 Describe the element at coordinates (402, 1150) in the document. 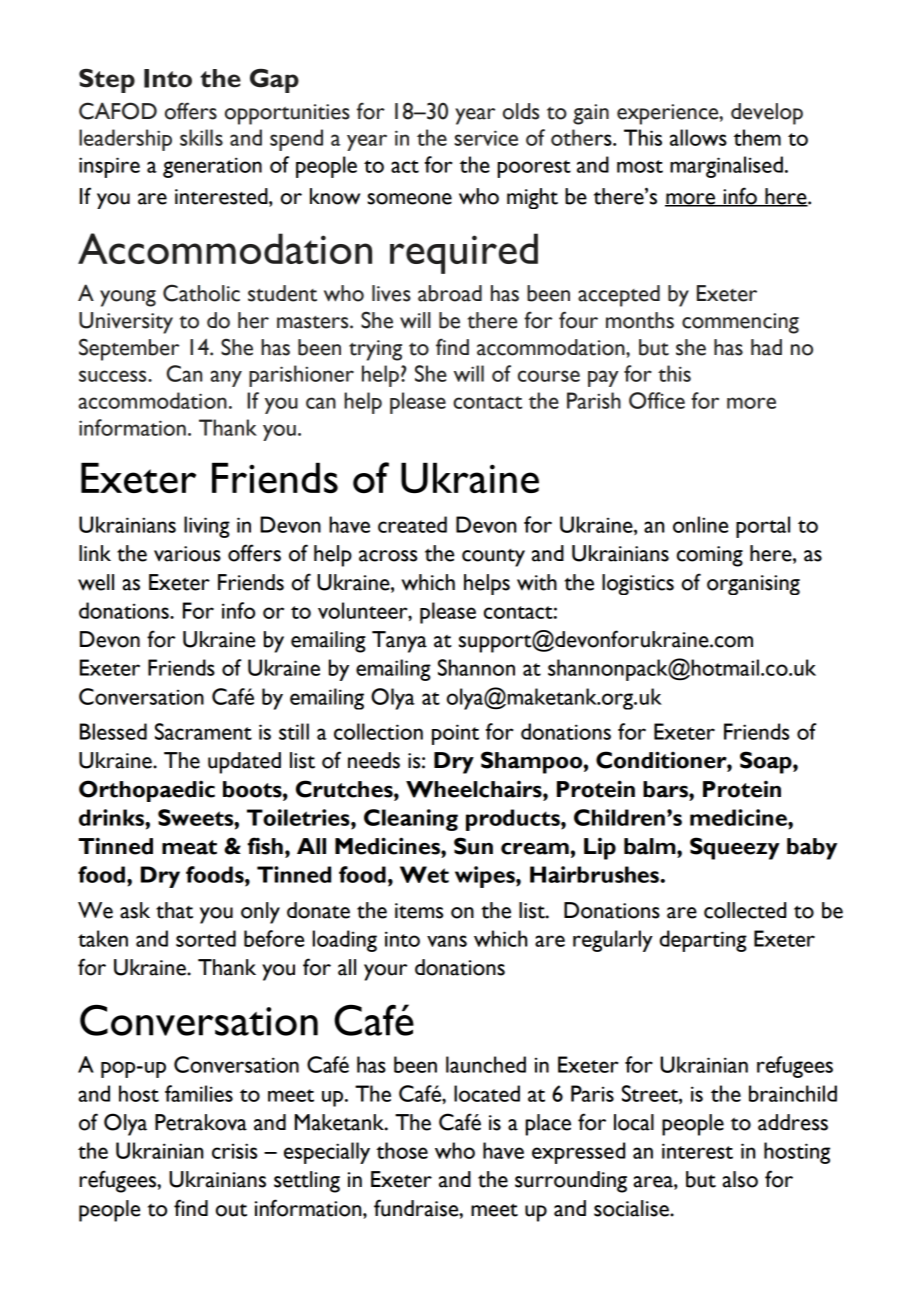

I see `those` at that location.
